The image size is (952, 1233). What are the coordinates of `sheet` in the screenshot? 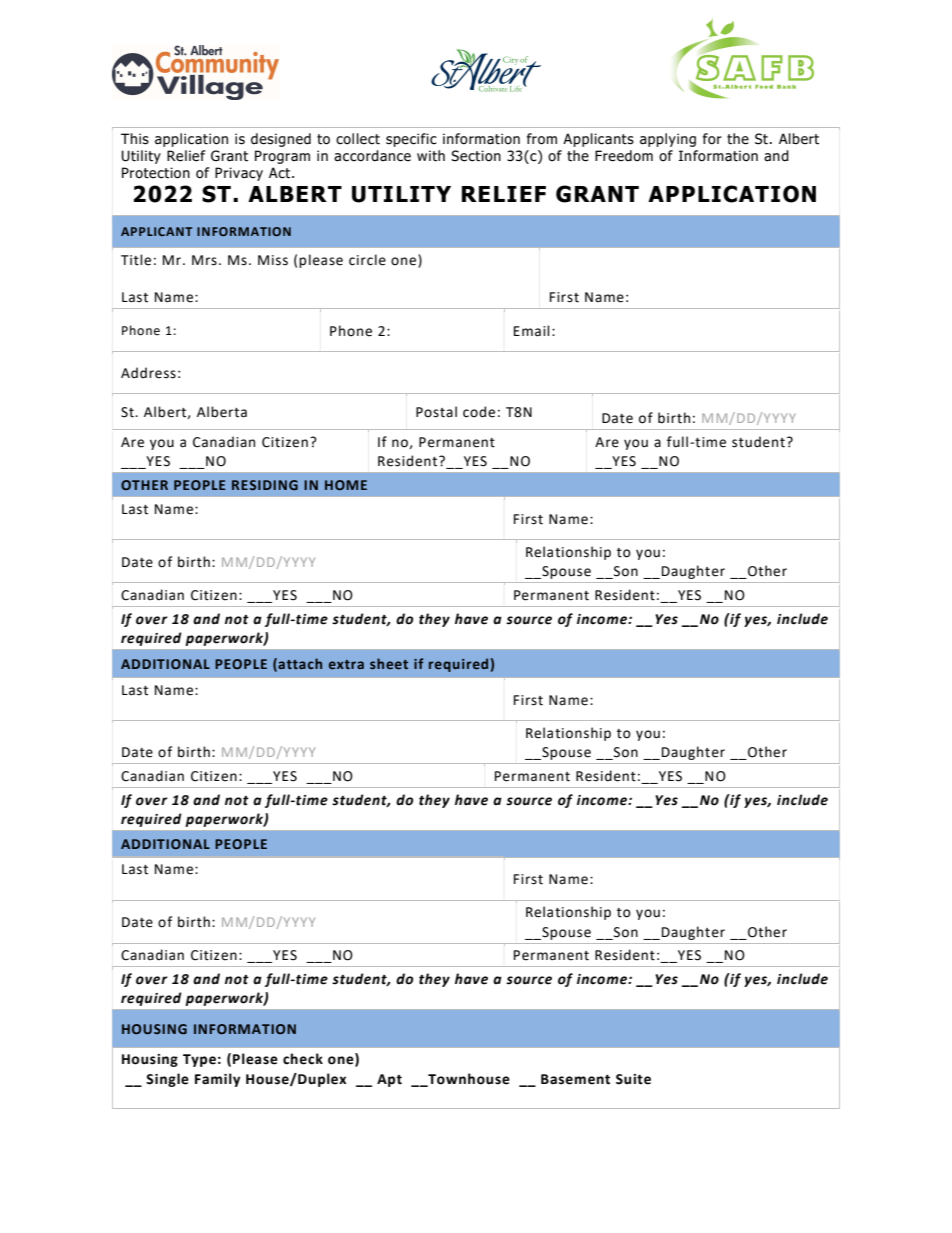 It's located at (389, 663).
